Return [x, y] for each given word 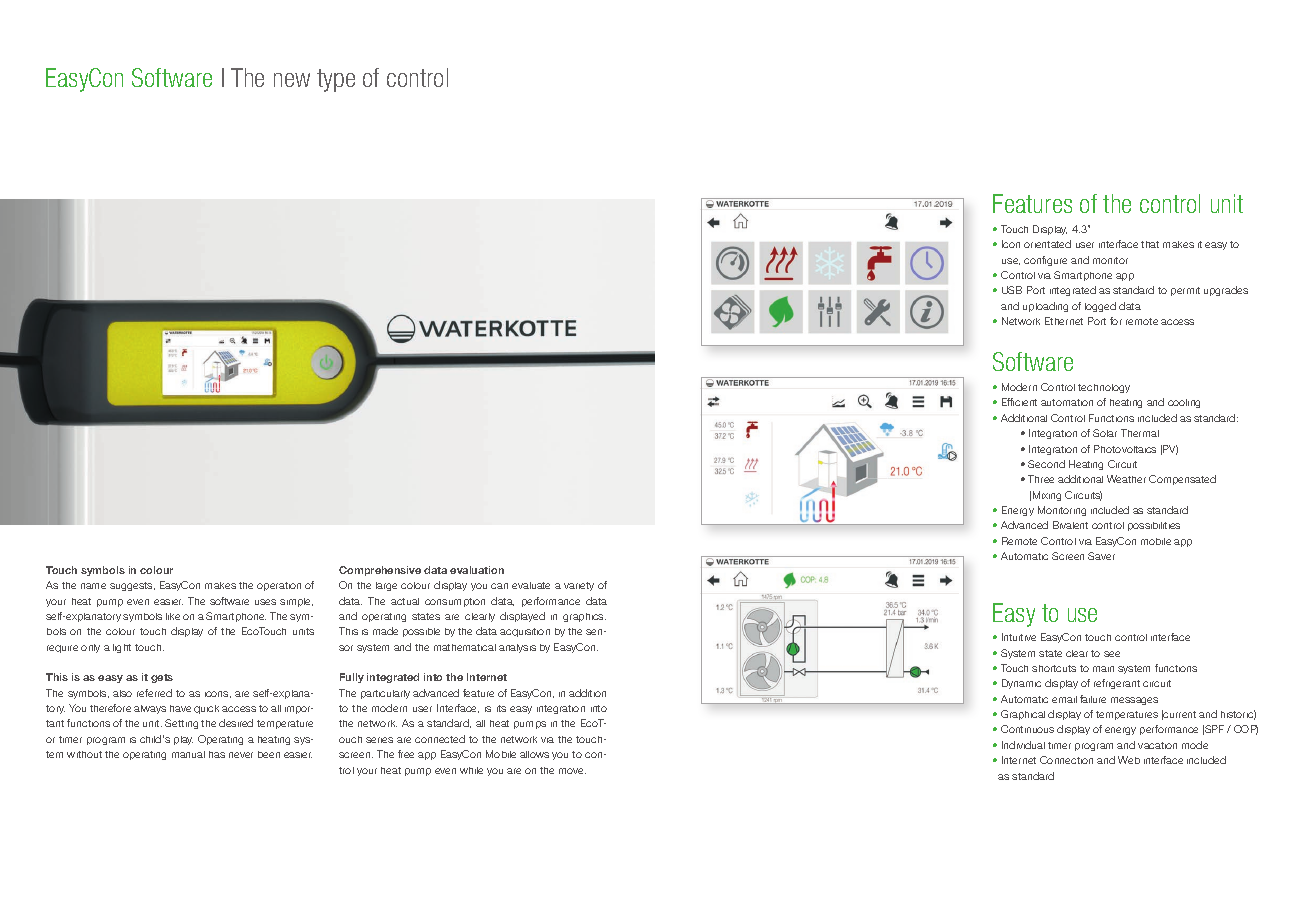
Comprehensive [380, 571]
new [292, 80]
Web [1129, 760]
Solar [1105, 433]
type [336, 80]
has [217, 754]
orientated [1047, 244]
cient [1026, 402]
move [572, 771]
